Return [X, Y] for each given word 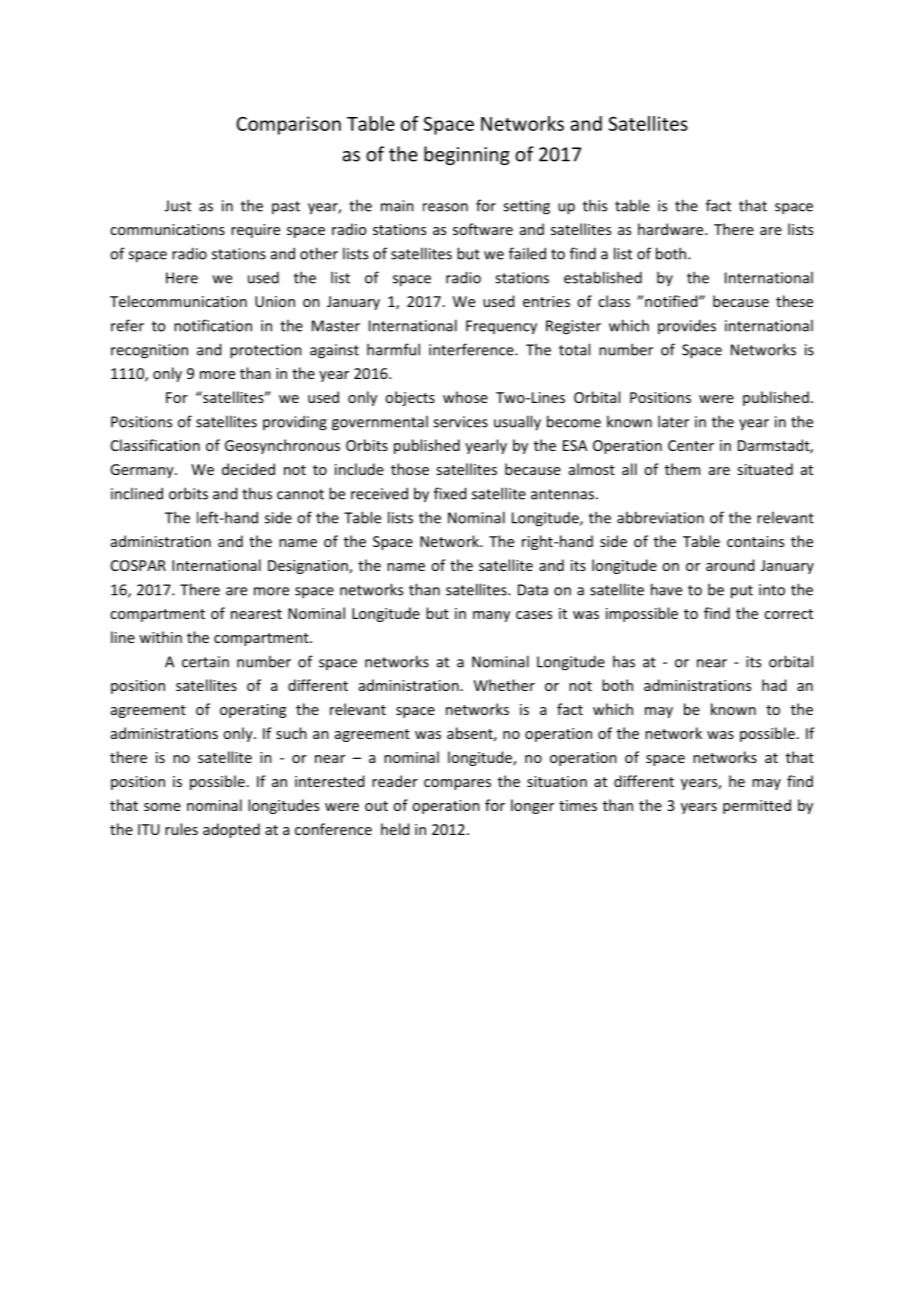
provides [687, 326]
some [162, 807]
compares [457, 784]
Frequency [501, 327]
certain [205, 662]
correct [788, 614]
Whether [504, 685]
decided [248, 469]
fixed [450, 493]
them [682, 469]
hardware [672, 229]
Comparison [289, 125]
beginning [467, 155]
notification [213, 325]
